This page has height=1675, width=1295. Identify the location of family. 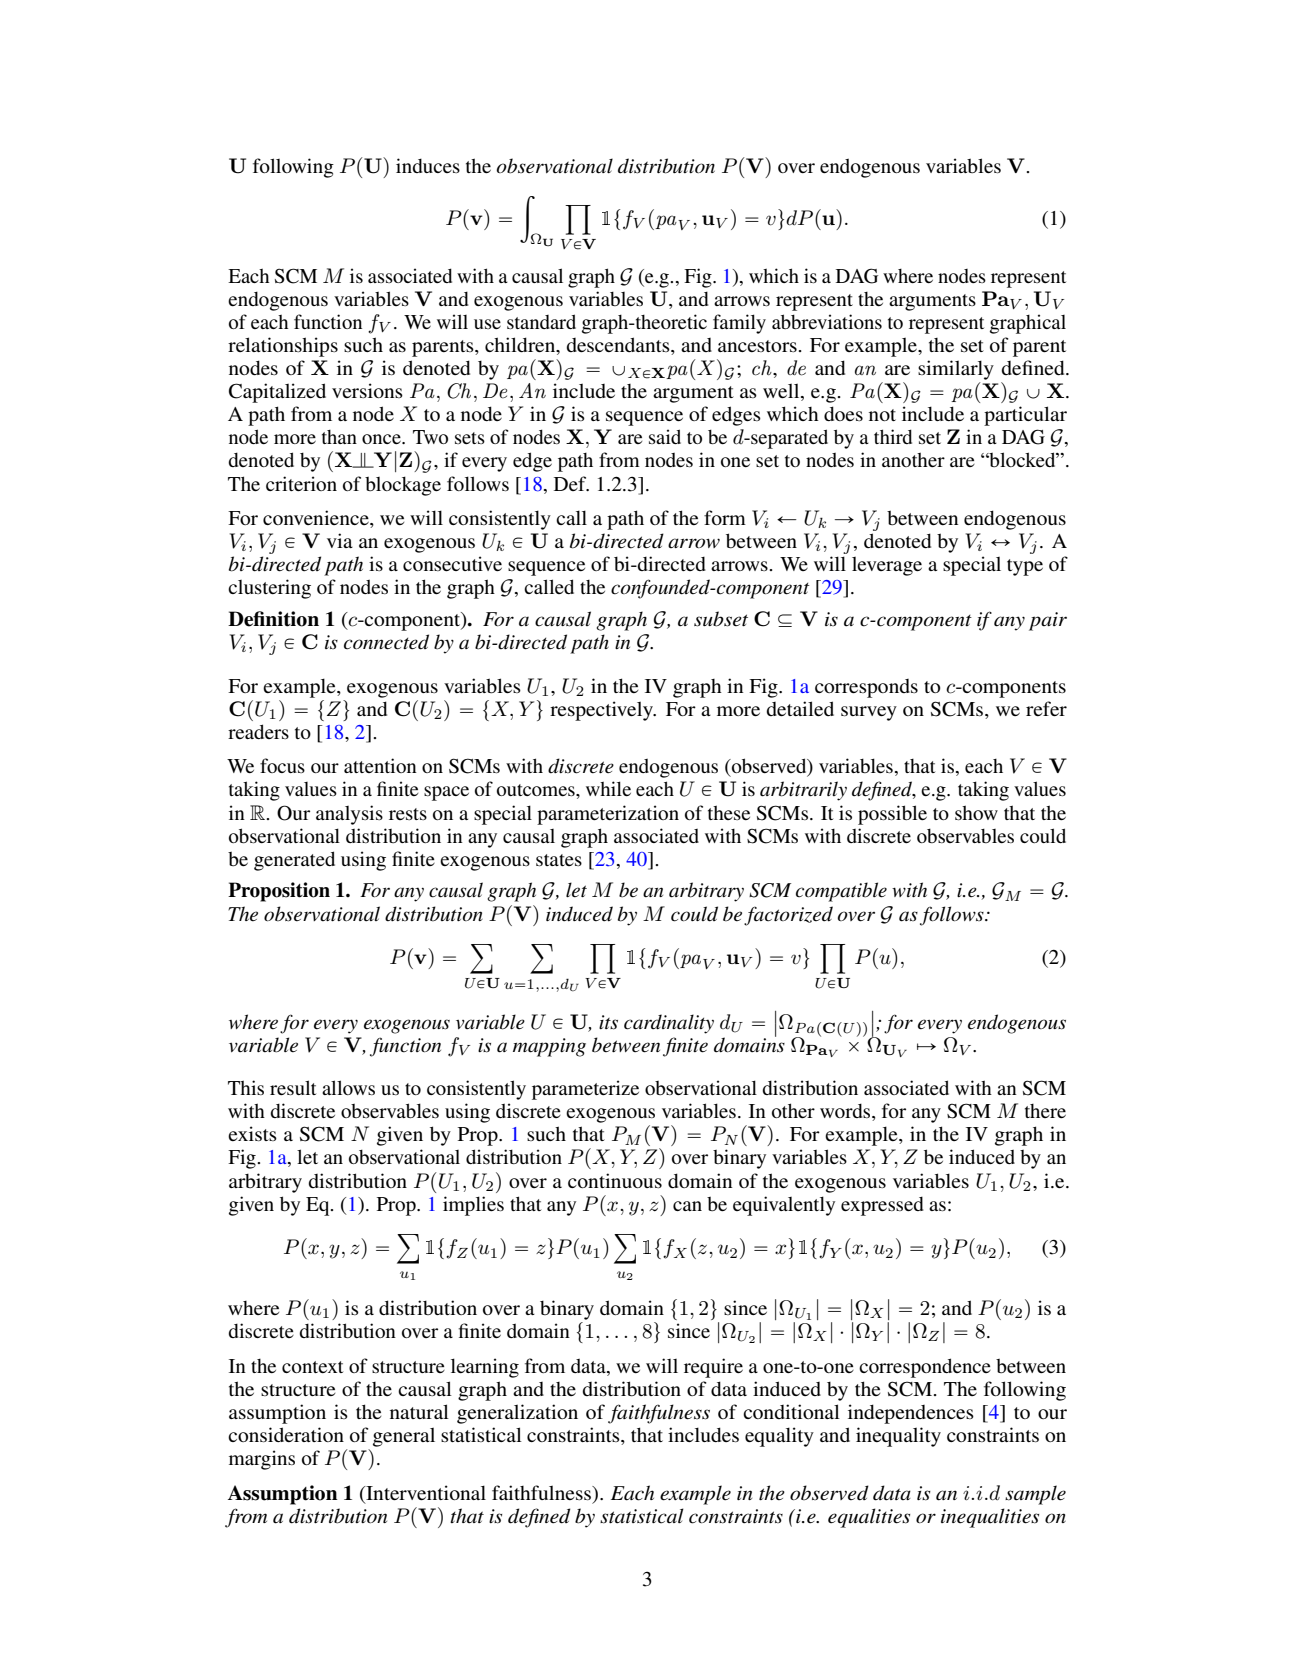
(739, 324).
